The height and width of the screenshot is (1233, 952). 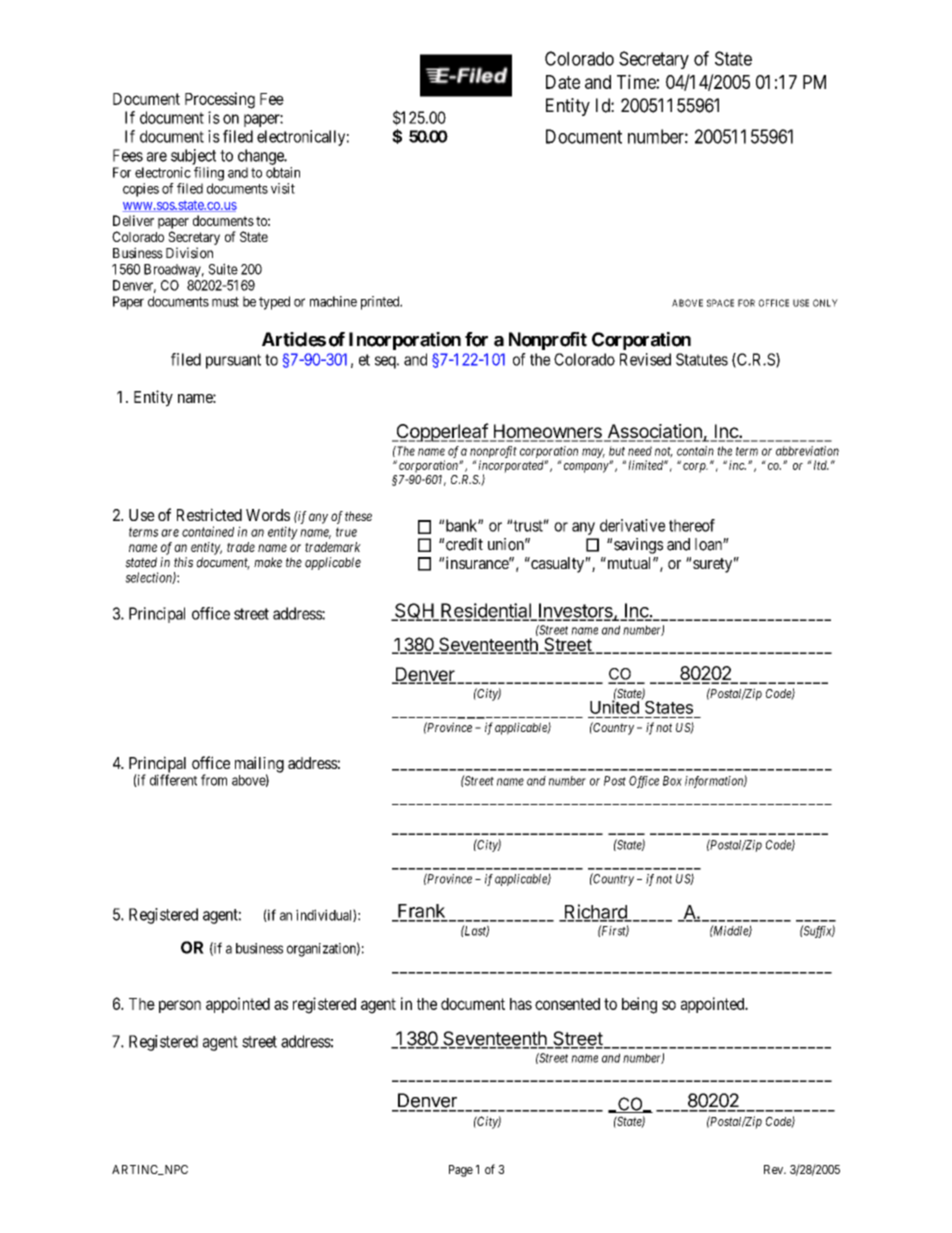 I want to click on machine, so click(x=333, y=301).
